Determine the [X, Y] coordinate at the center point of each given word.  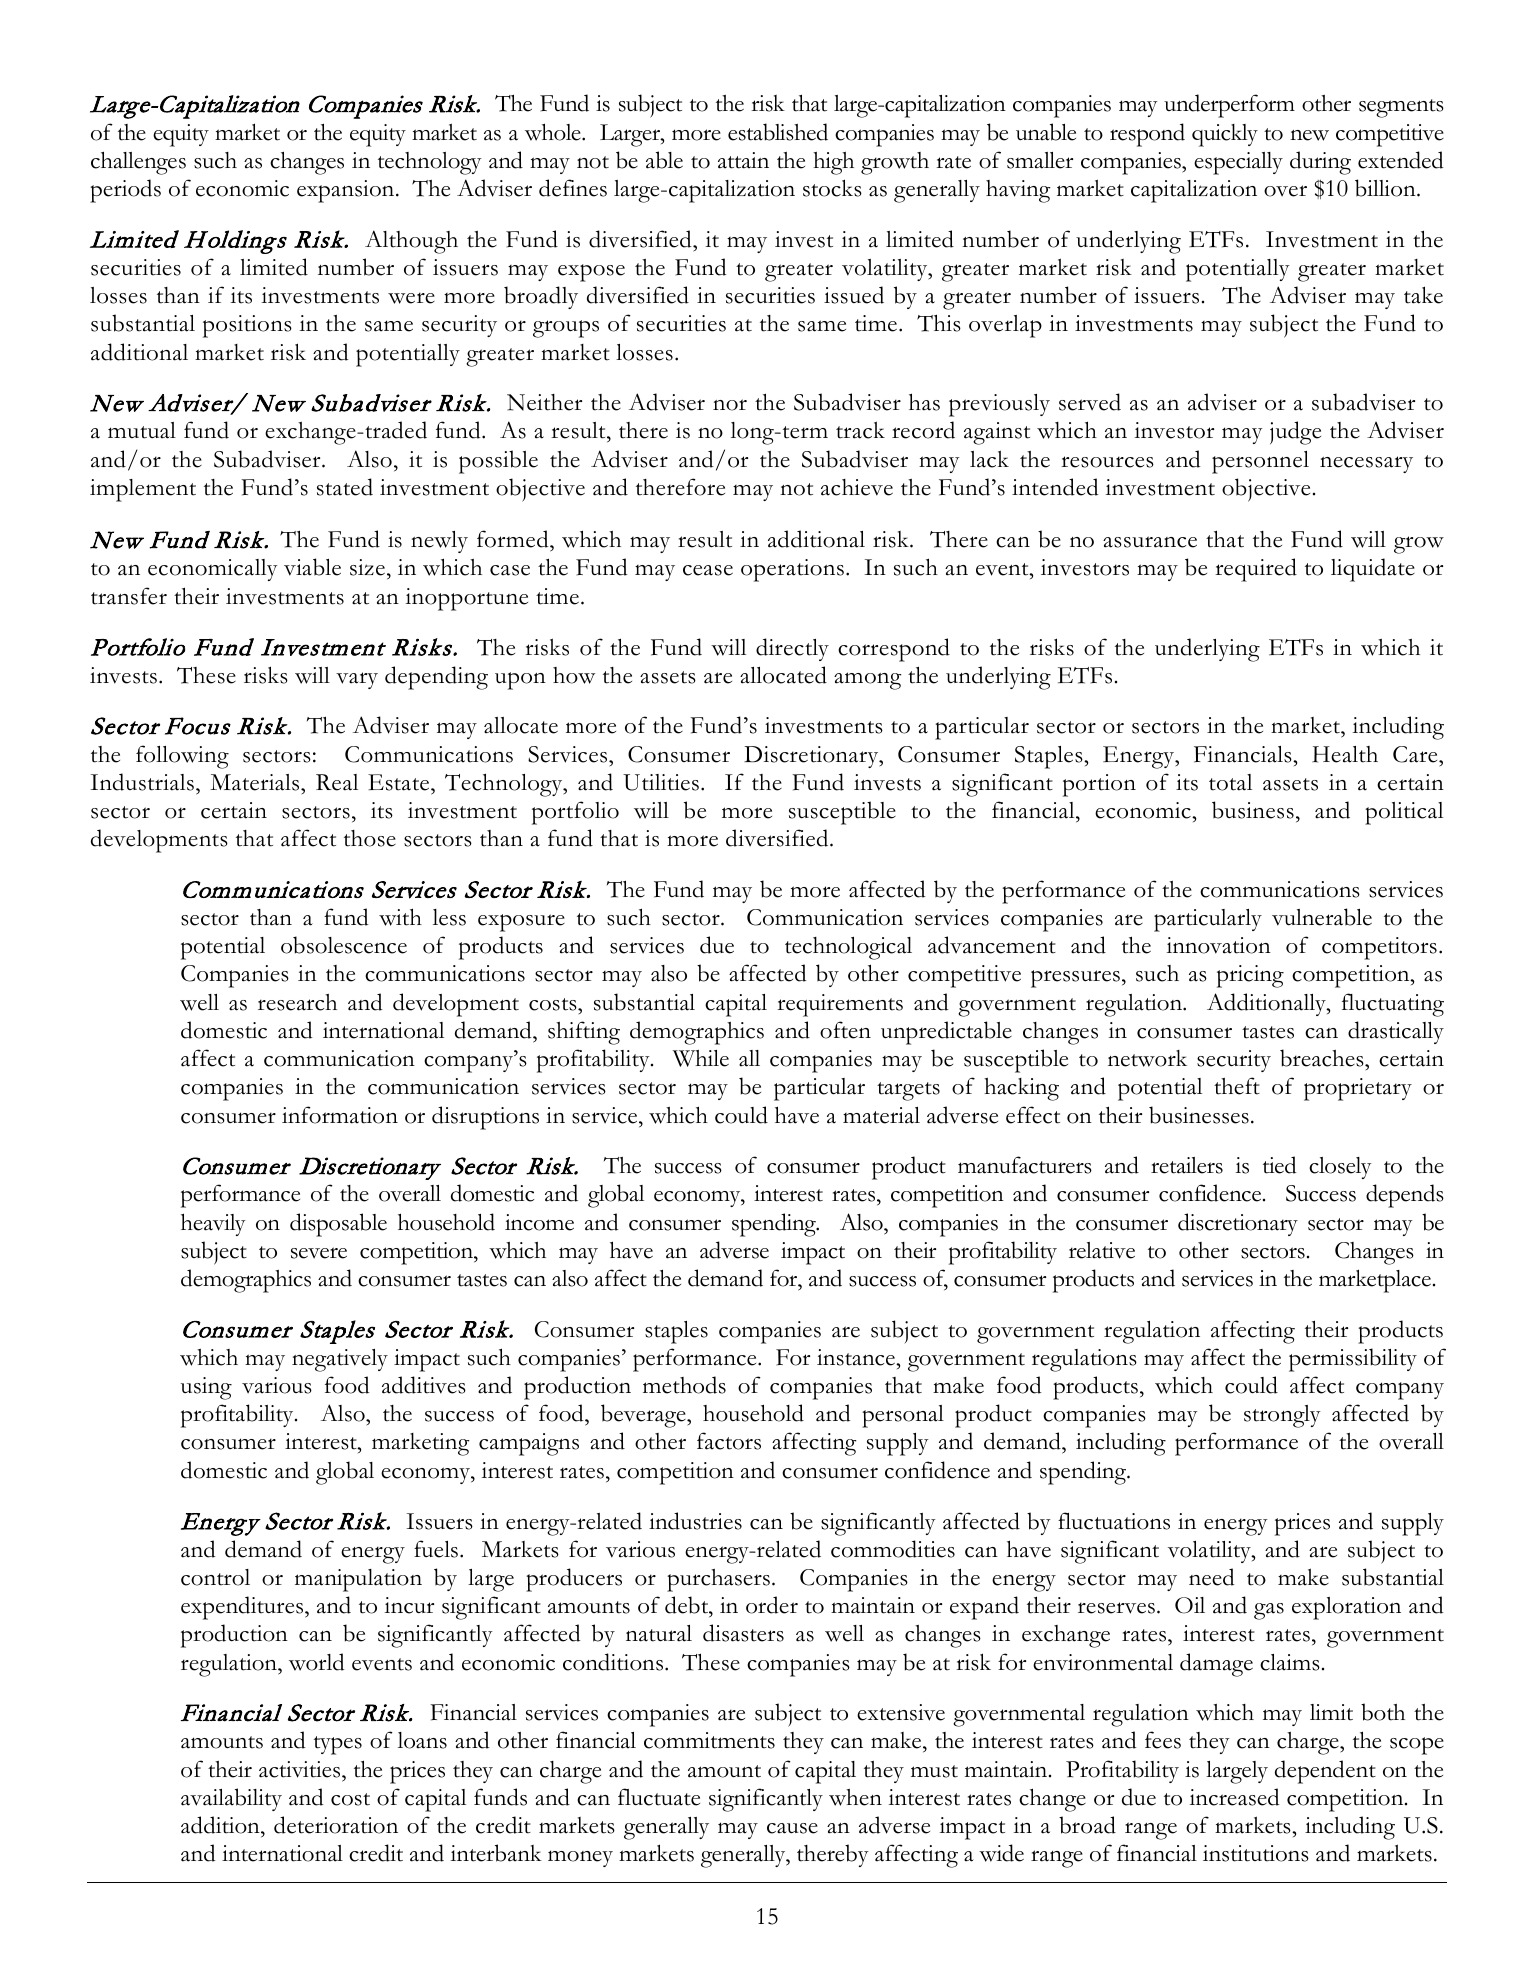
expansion [347, 191]
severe [319, 1253]
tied [1280, 1165]
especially [1238, 163]
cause [792, 1828]
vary [357, 680]
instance [857, 1357]
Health [1345, 754]
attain [743, 160]
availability [231, 1799]
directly [792, 649]
